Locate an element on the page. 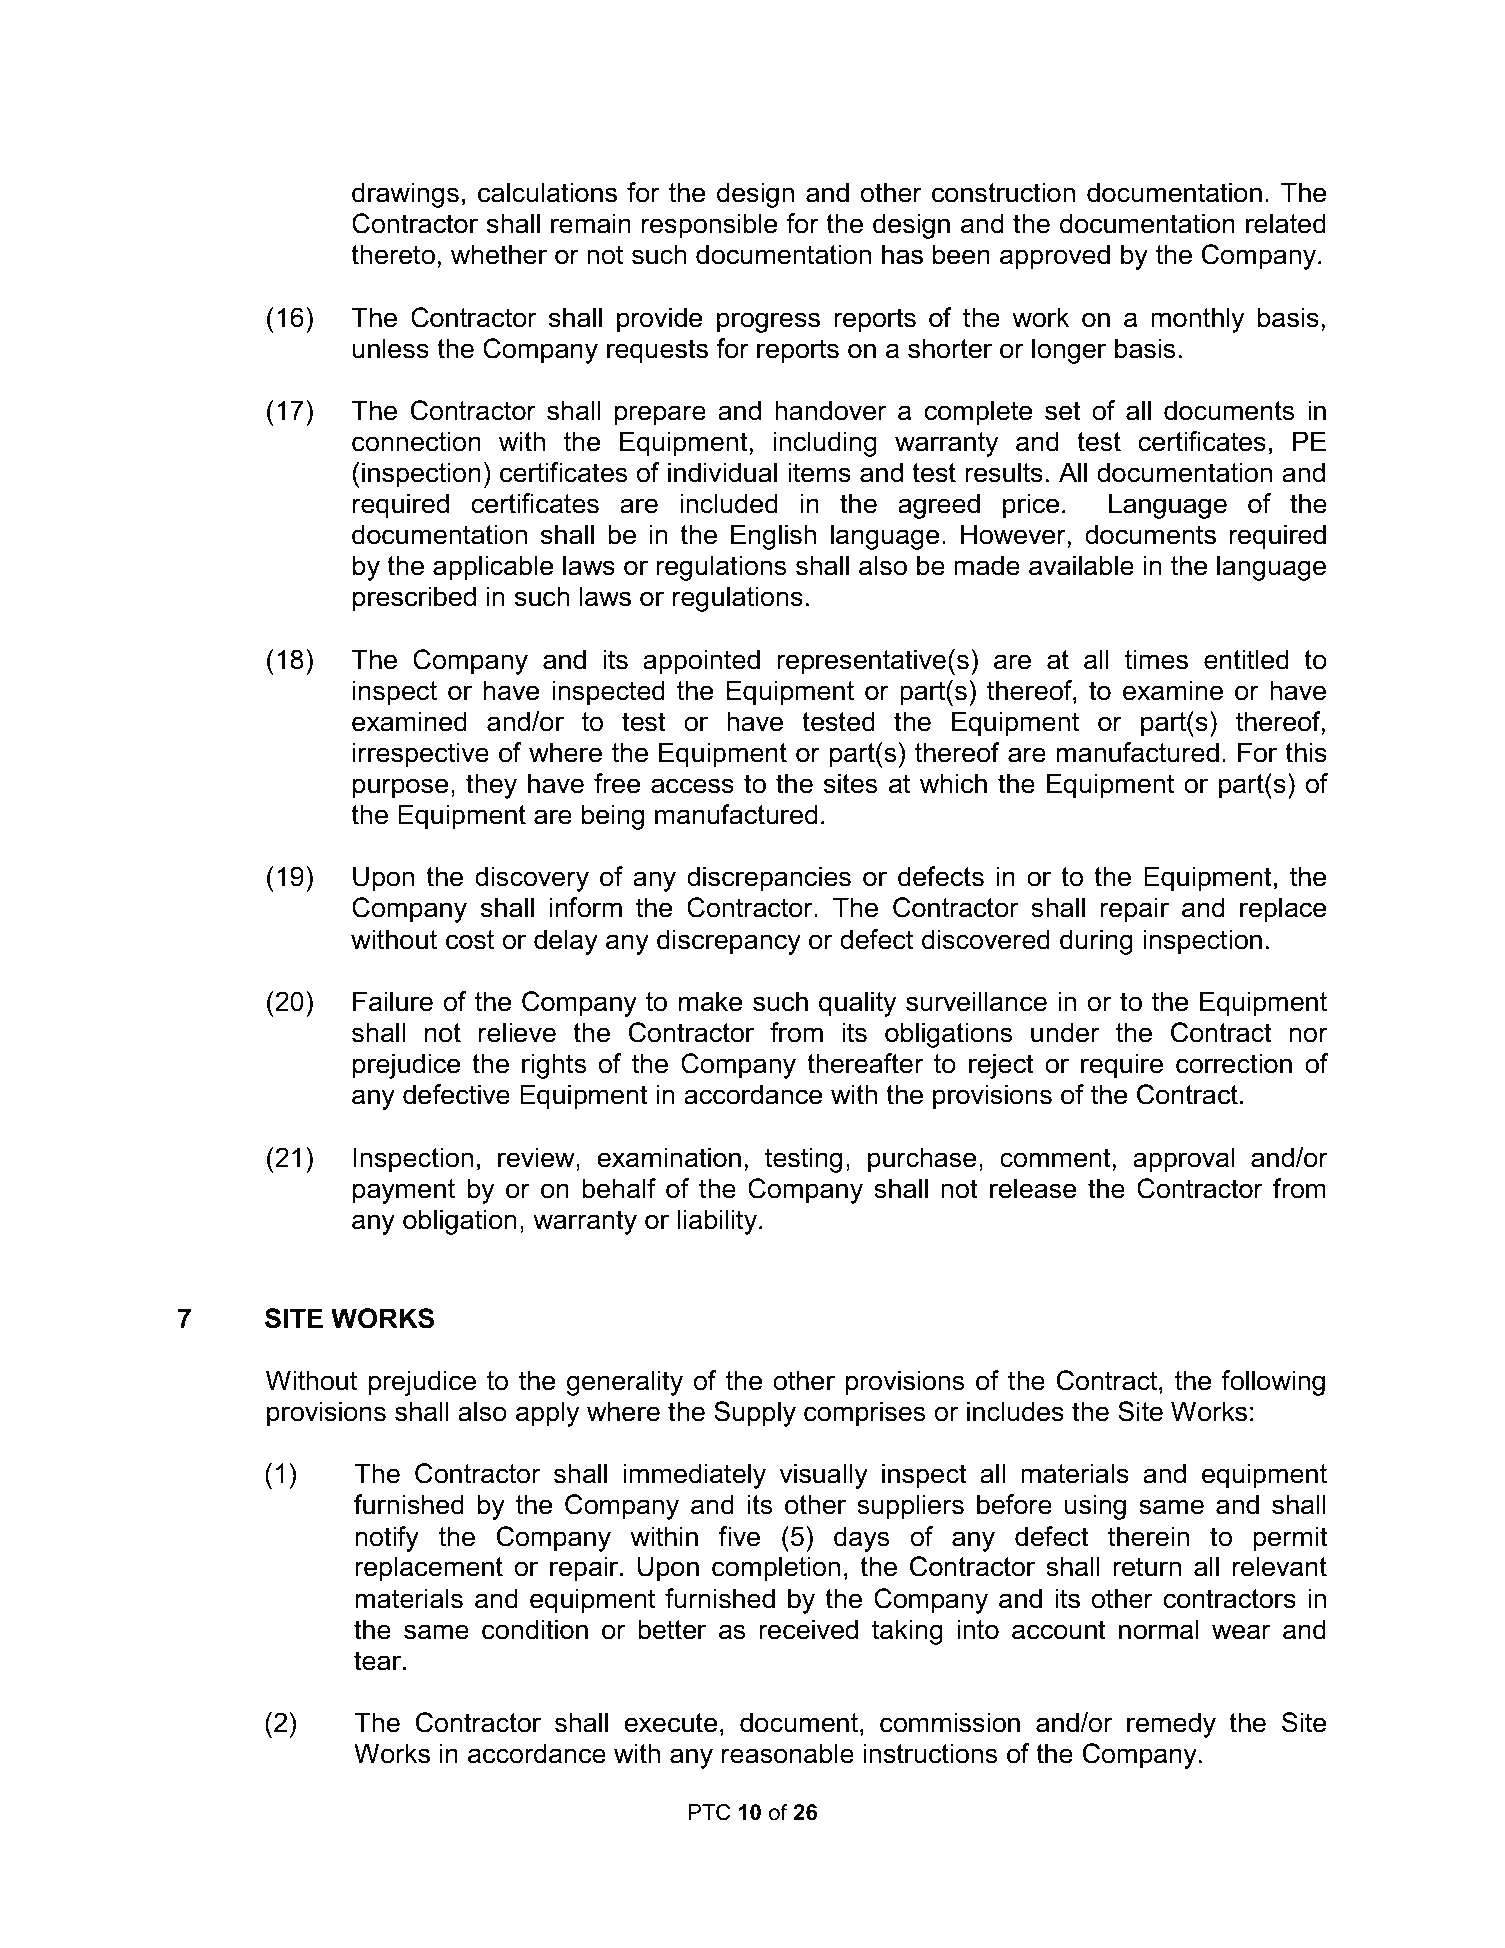 This document has height=1948, width=1505. therein is located at coordinates (1148, 1536).
